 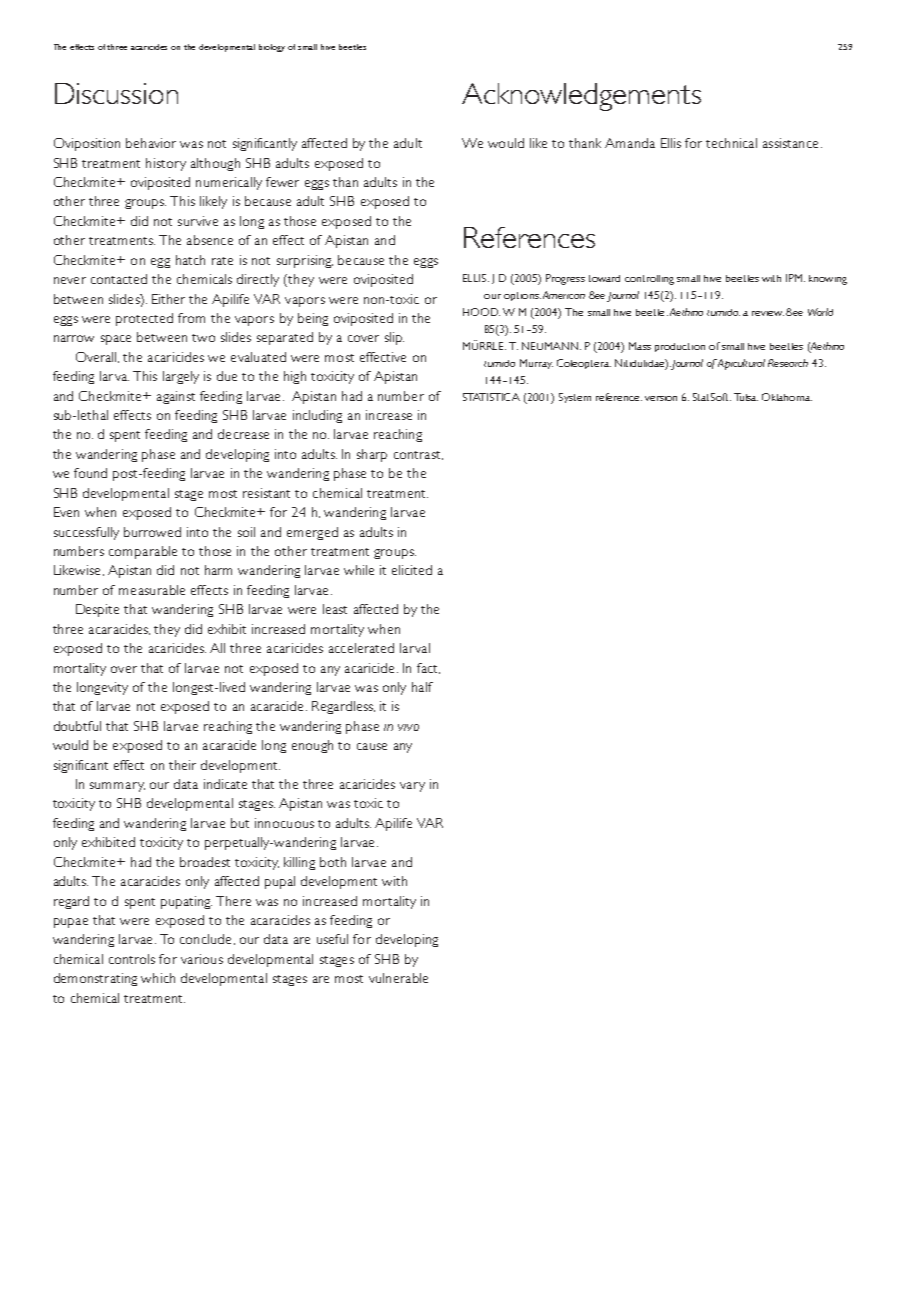 I want to click on technical, so click(x=731, y=143).
